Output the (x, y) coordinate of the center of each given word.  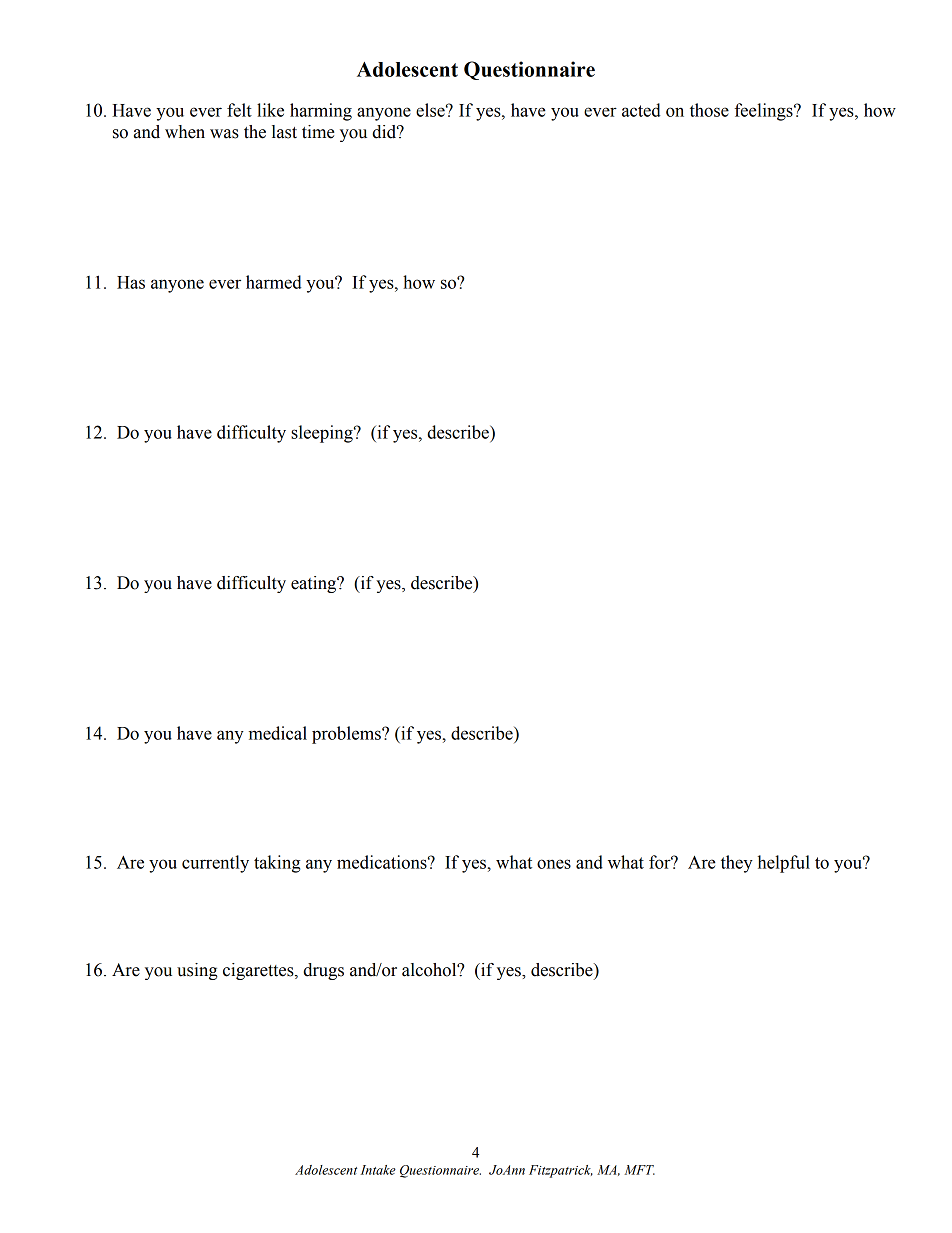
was (224, 134)
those (709, 110)
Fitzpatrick (561, 1171)
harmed (274, 282)
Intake (378, 1170)
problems (347, 735)
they (737, 864)
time (318, 132)
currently (215, 864)
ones (554, 864)
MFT (639, 1170)
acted (641, 110)
